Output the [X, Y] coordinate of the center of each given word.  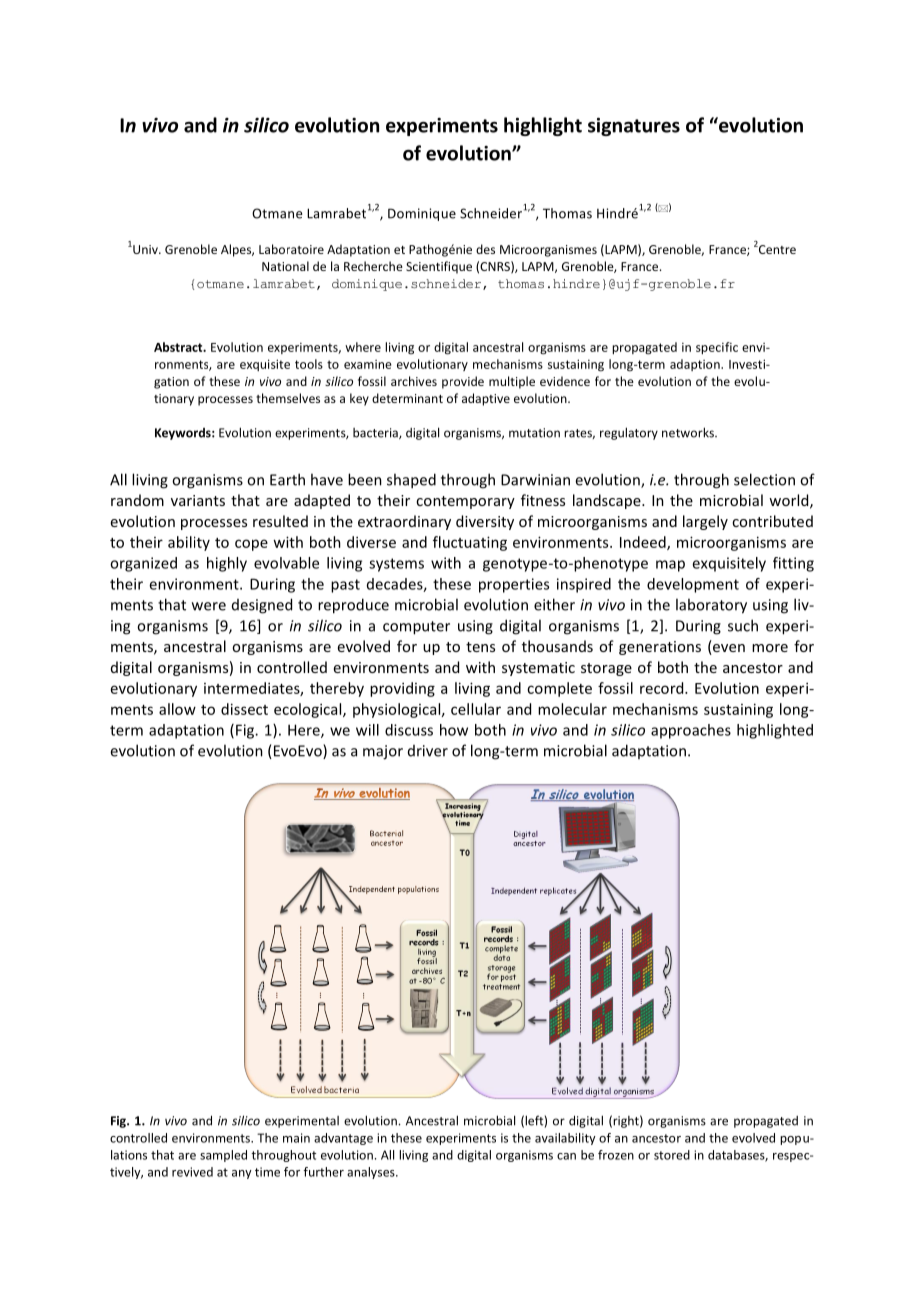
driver [428, 751]
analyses [372, 1173]
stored [672, 1155]
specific [717, 348]
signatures [634, 127]
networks [689, 432]
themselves [288, 398]
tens [480, 647]
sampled [223, 1156]
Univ [145, 249]
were [209, 606]
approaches [691, 731]
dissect [244, 709]
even [728, 649]
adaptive [486, 399]
